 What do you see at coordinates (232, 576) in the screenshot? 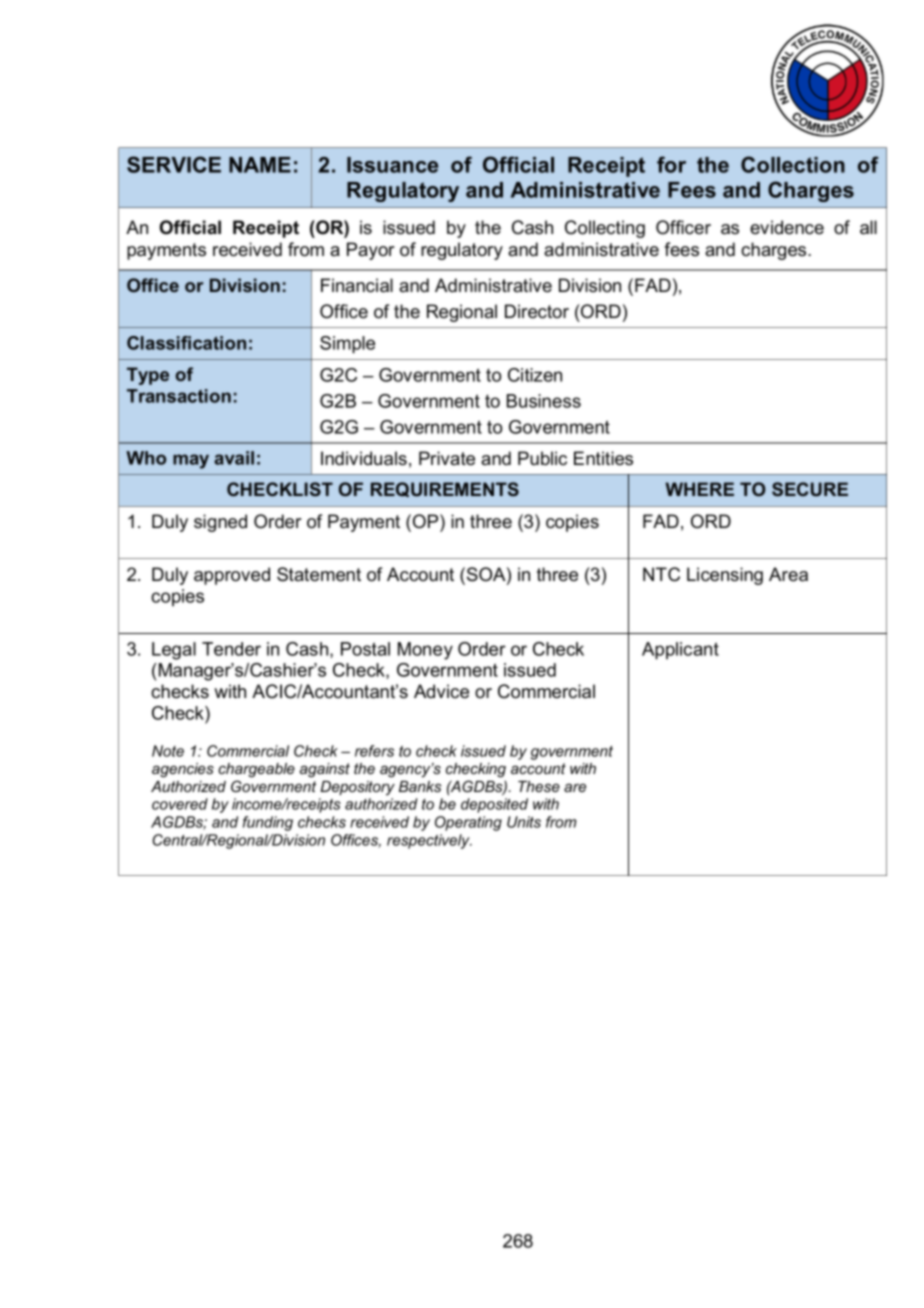
I see `approved` at bounding box center [232, 576].
